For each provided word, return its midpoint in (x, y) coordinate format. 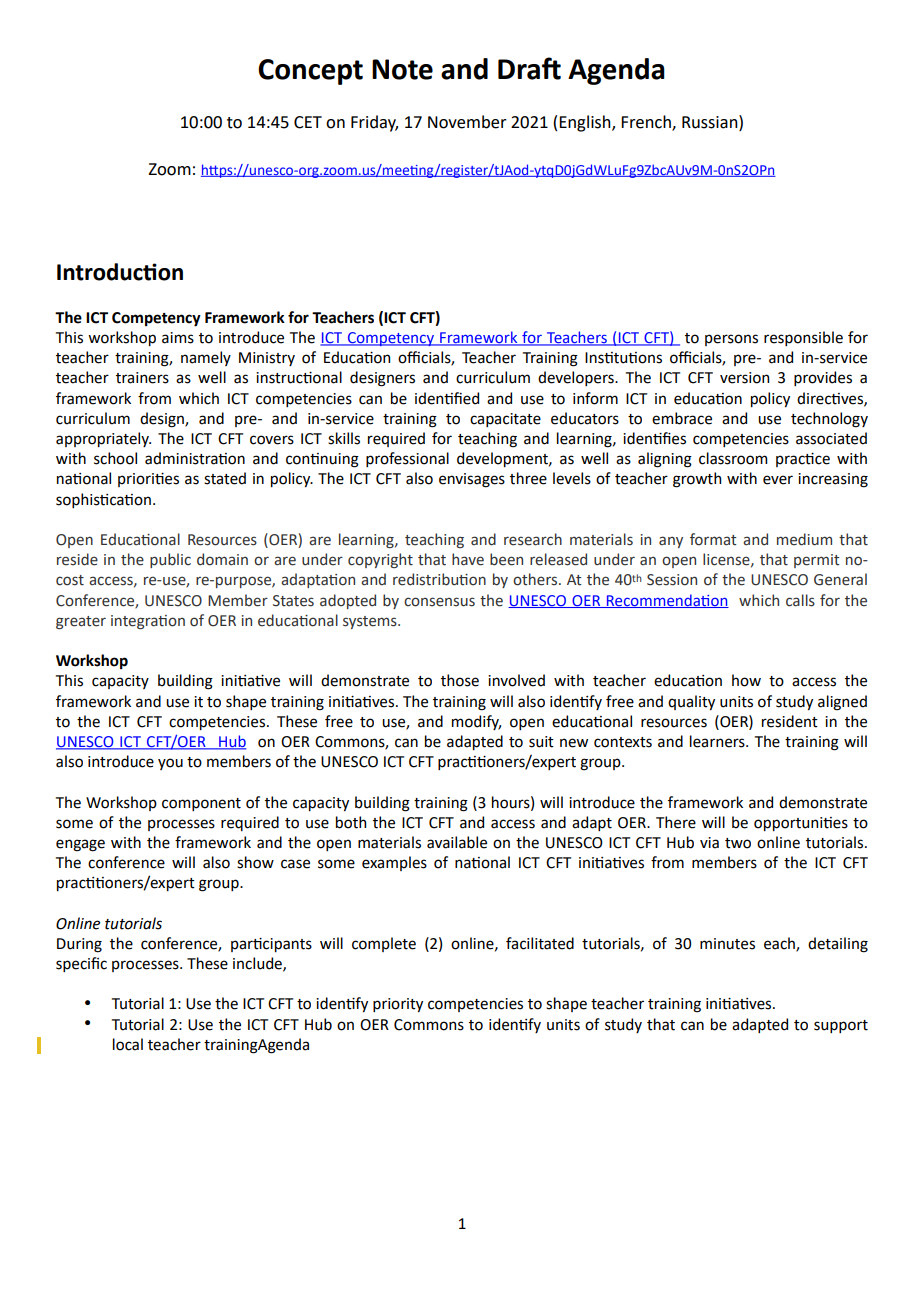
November (467, 122)
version (744, 378)
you (170, 764)
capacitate (505, 420)
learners (718, 741)
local (128, 1044)
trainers (142, 378)
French (647, 123)
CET (308, 122)
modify (476, 722)
